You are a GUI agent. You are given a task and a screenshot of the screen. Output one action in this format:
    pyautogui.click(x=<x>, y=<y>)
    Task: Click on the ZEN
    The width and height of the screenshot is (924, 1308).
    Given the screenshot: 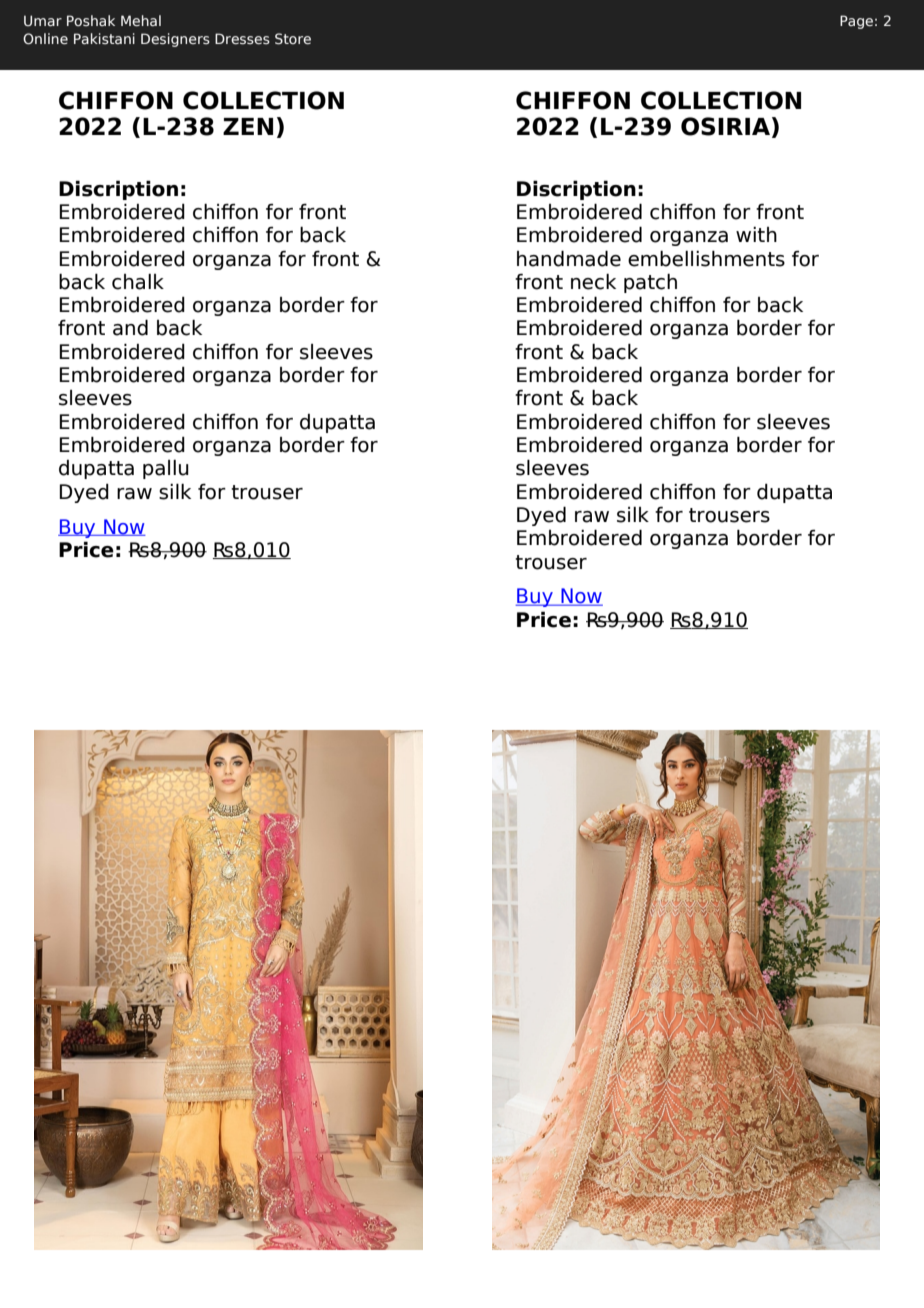 What is the action you would take?
    pyautogui.click(x=248, y=126)
